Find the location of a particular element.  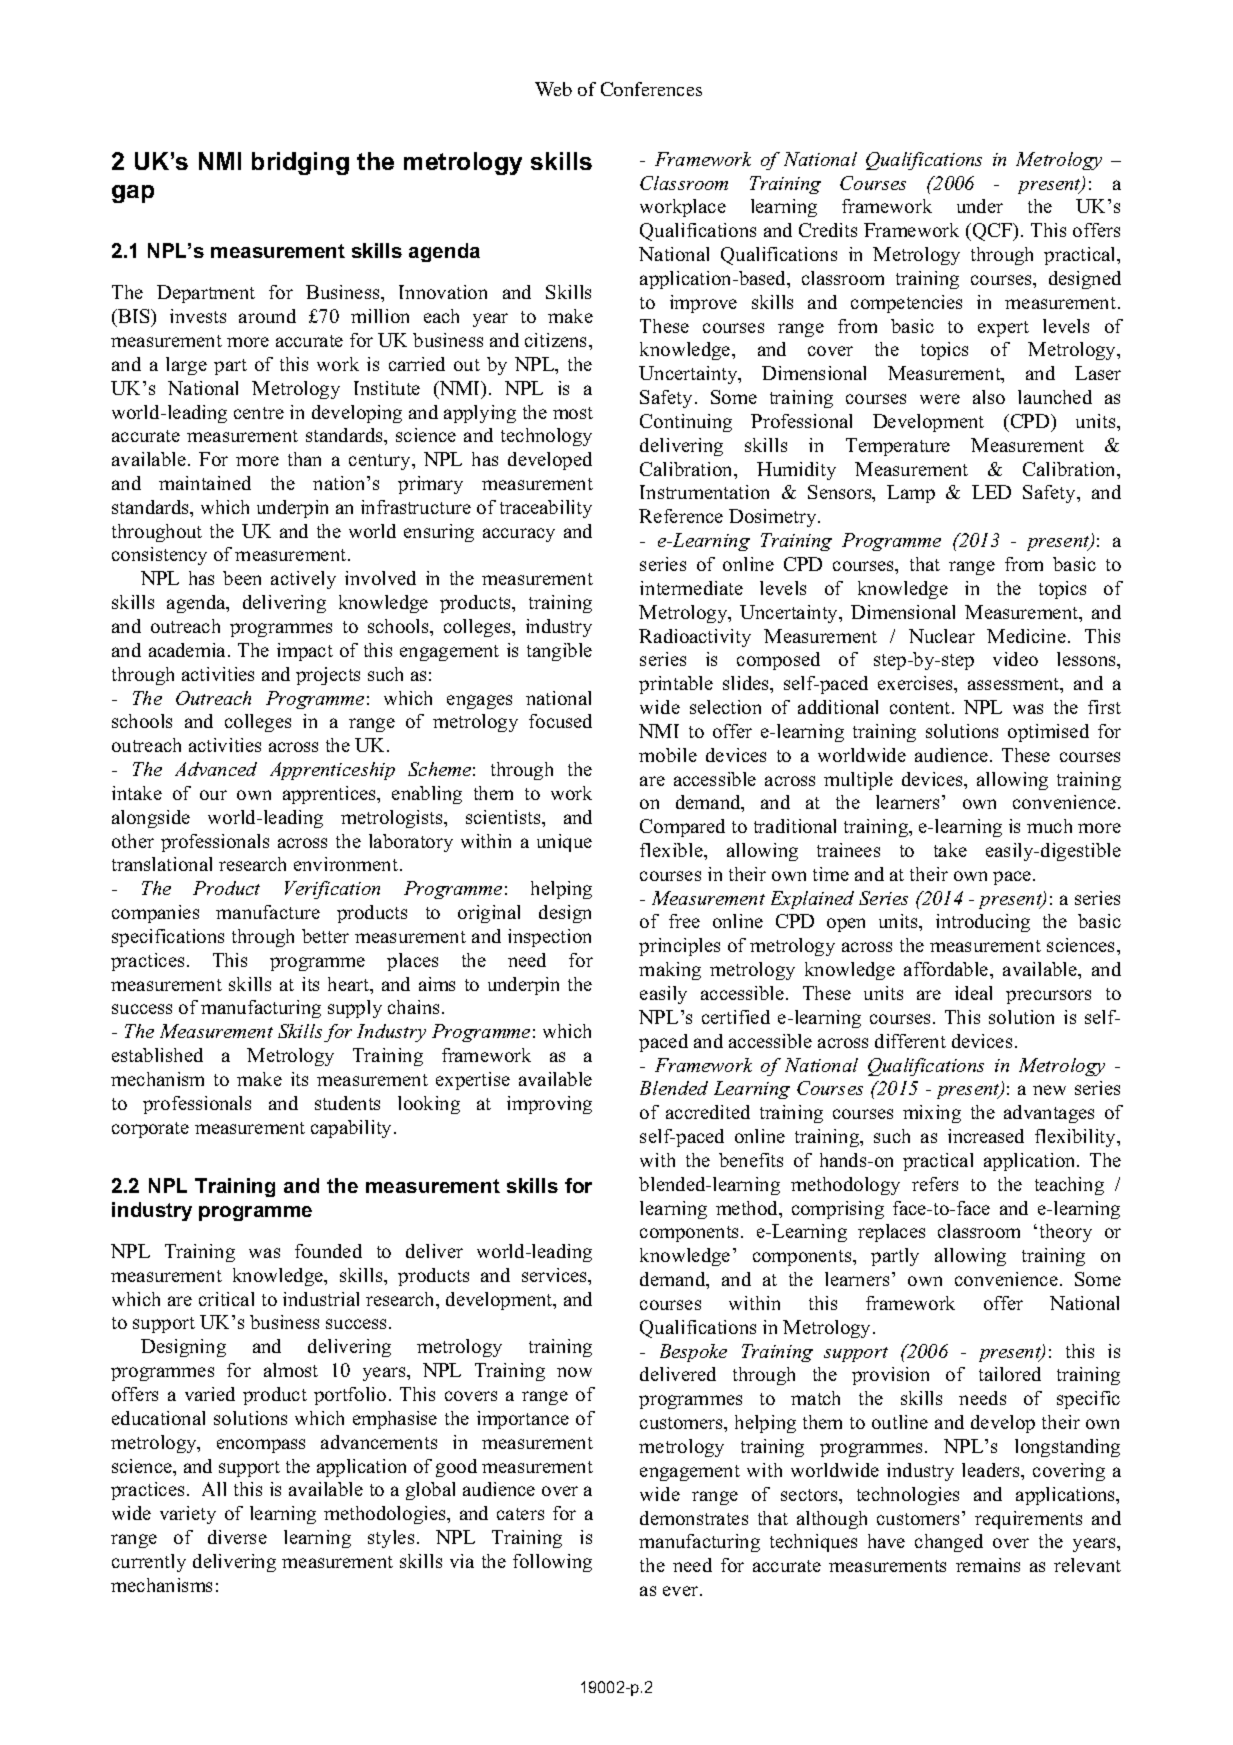

bridging is located at coordinates (300, 163).
